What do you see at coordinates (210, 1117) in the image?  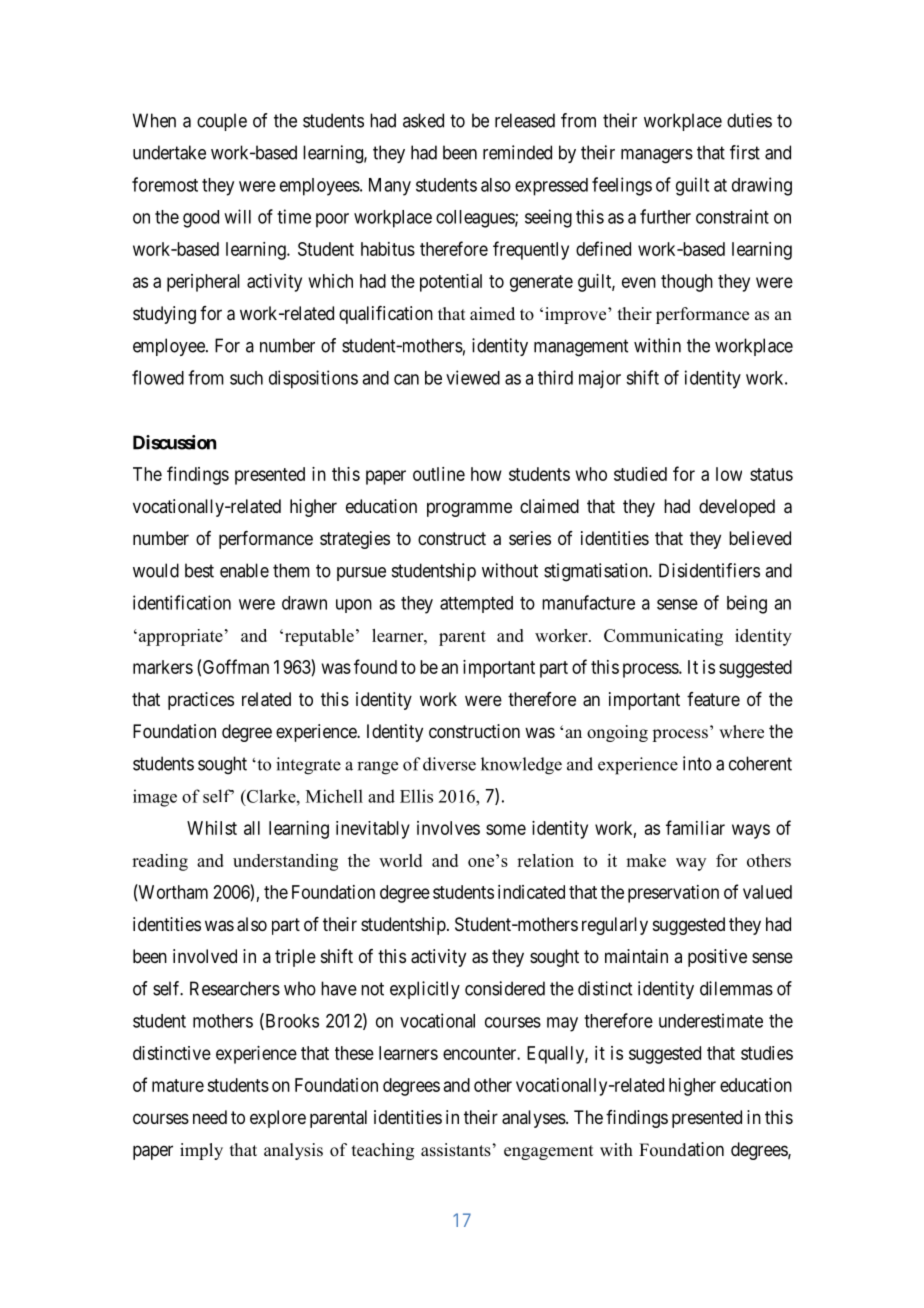 I see `need` at bounding box center [210, 1117].
